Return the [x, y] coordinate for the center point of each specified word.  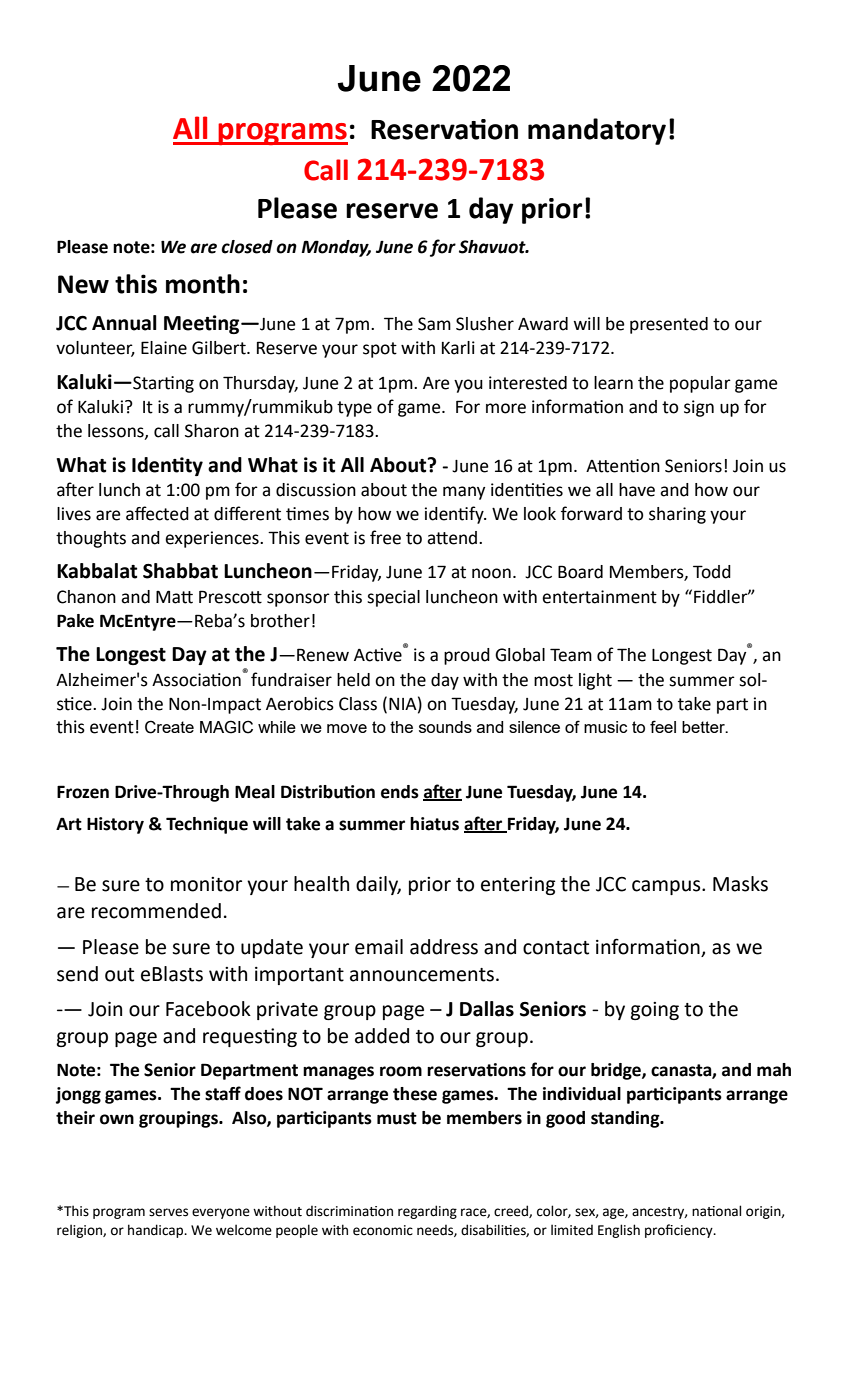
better [704, 727]
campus [667, 887]
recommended [156, 911]
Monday [336, 248]
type [354, 409]
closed [247, 247]
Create [169, 727]
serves [168, 1212]
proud [467, 656]
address [444, 947]
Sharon [212, 431]
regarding [427, 1212]
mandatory [597, 131]
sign [699, 408]
